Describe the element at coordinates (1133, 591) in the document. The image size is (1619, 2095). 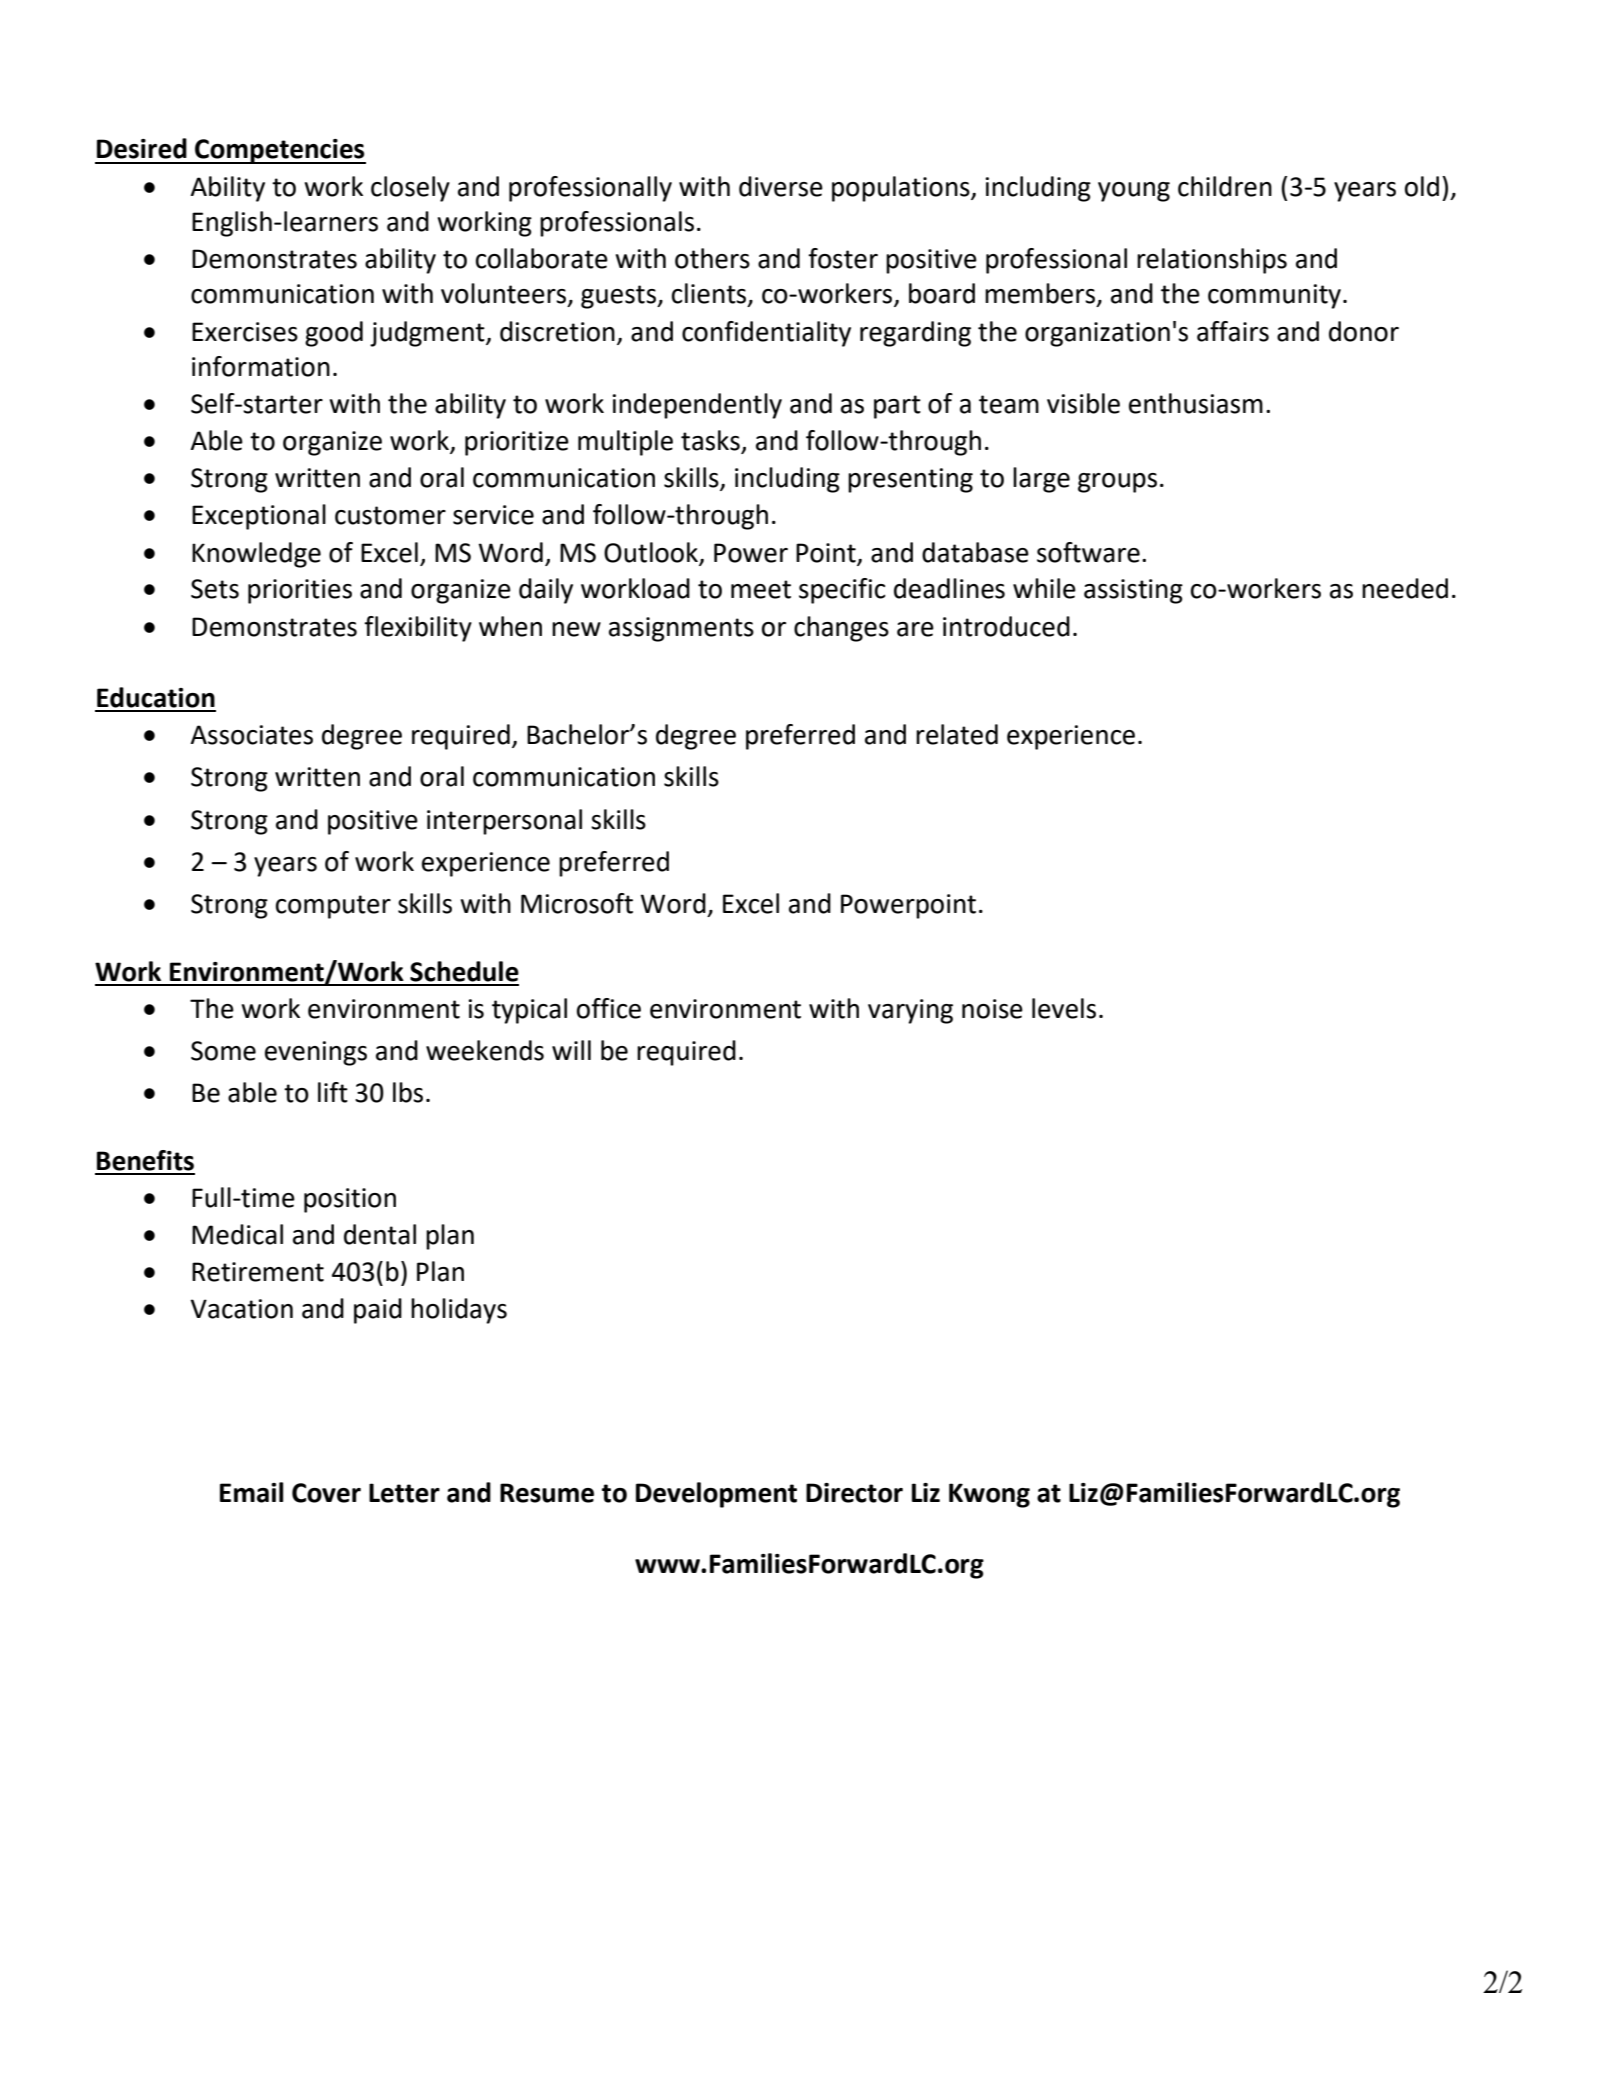
I see `assisting` at that location.
